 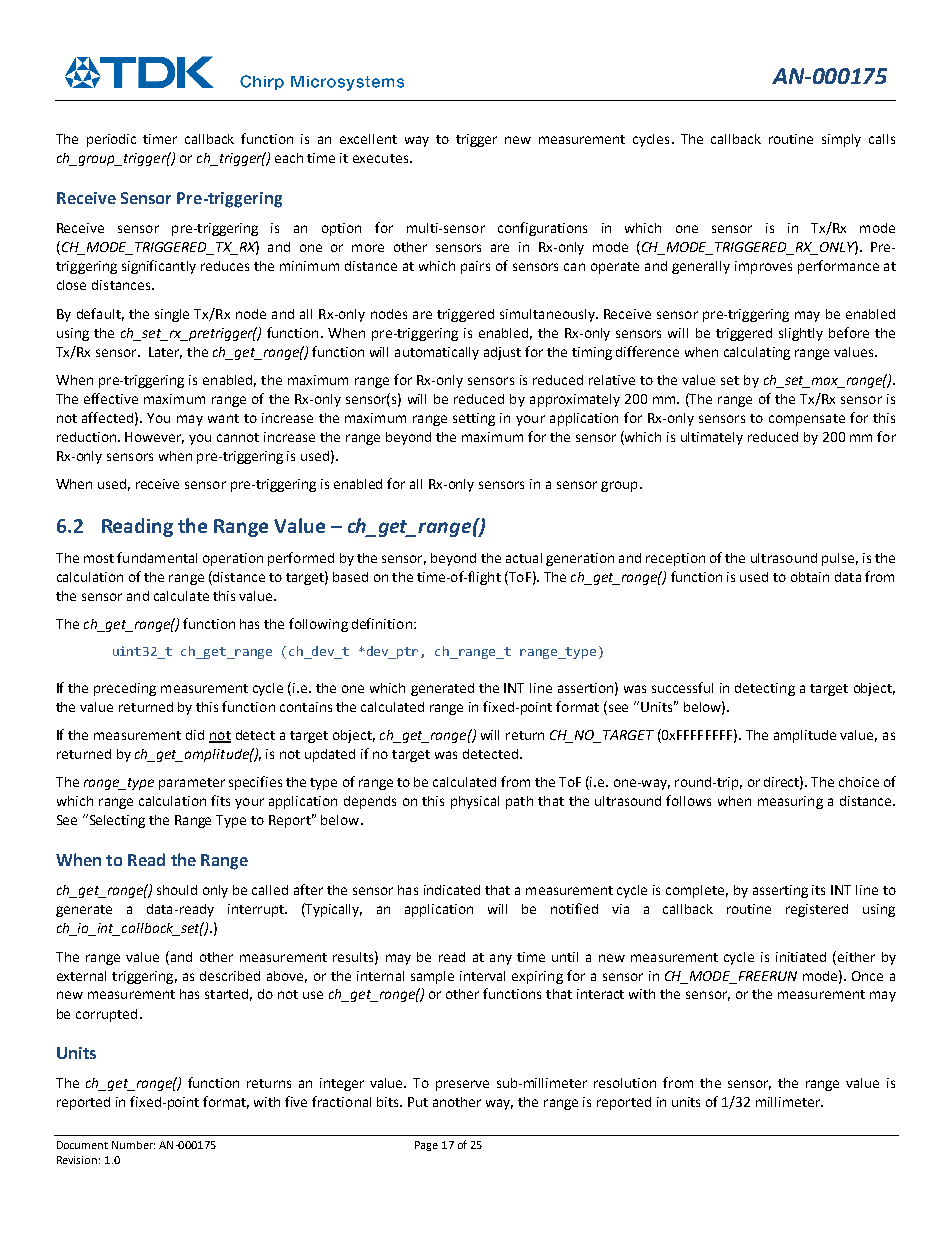 I want to click on Document, so click(x=82, y=1145).
